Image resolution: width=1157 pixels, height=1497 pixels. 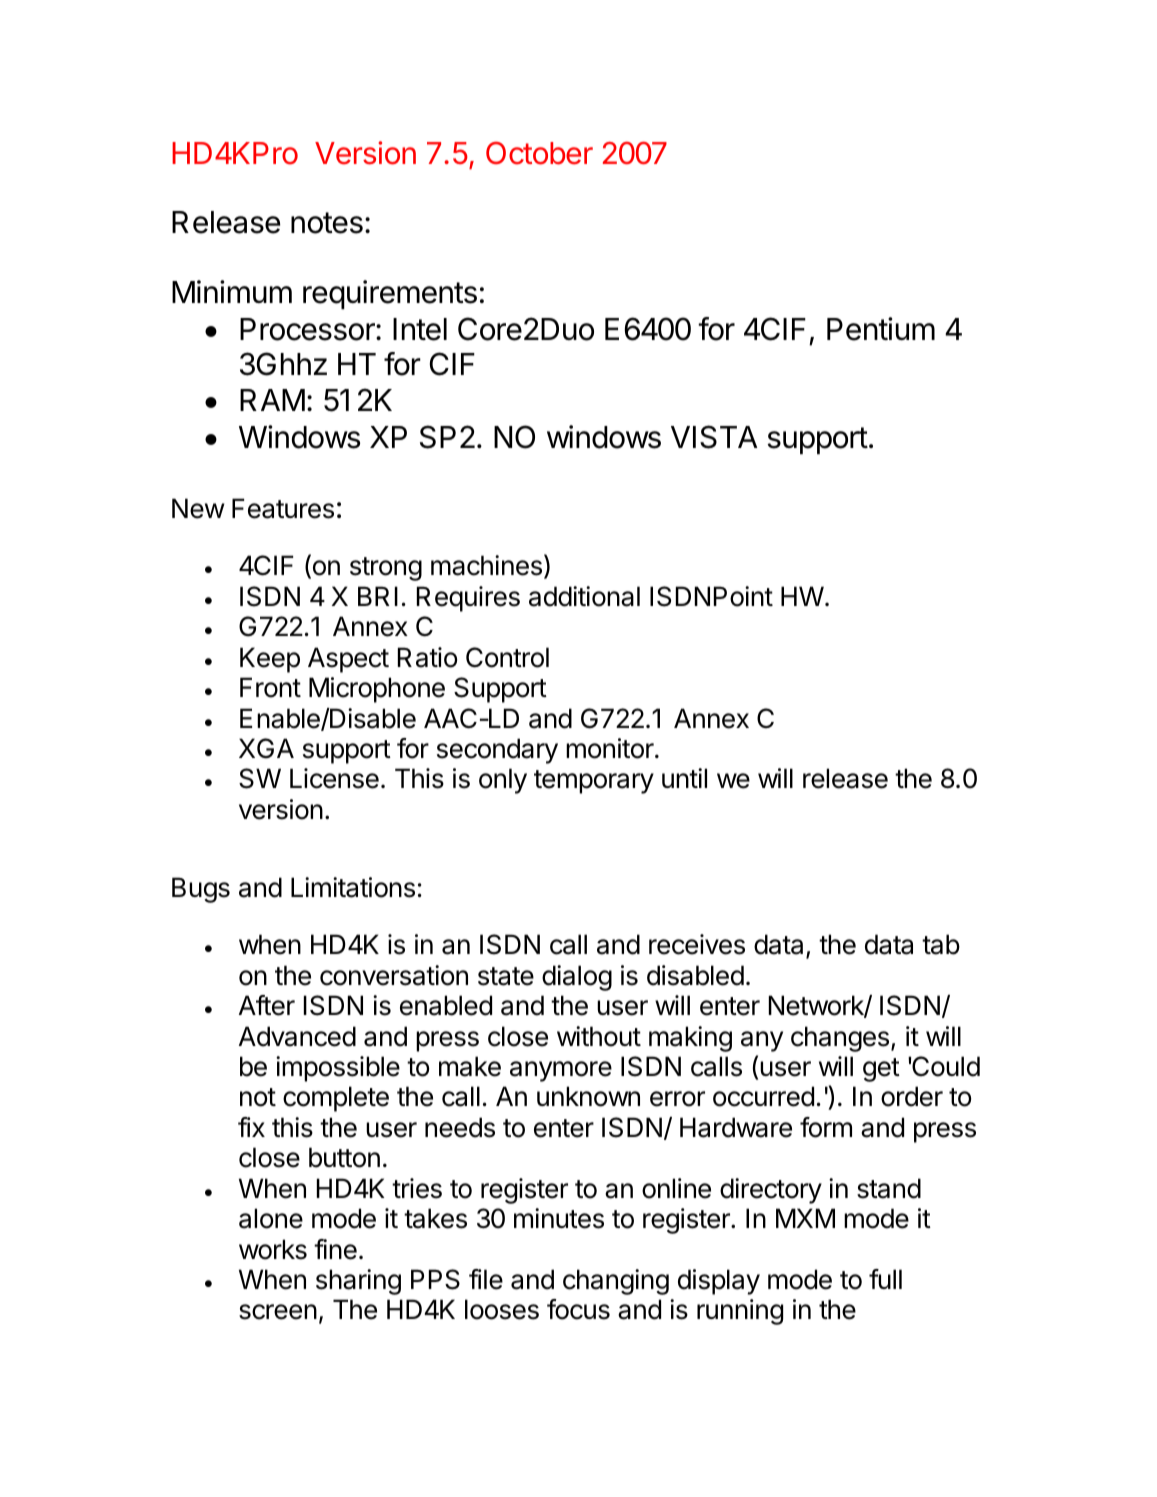 I want to click on October, so click(x=539, y=153).
